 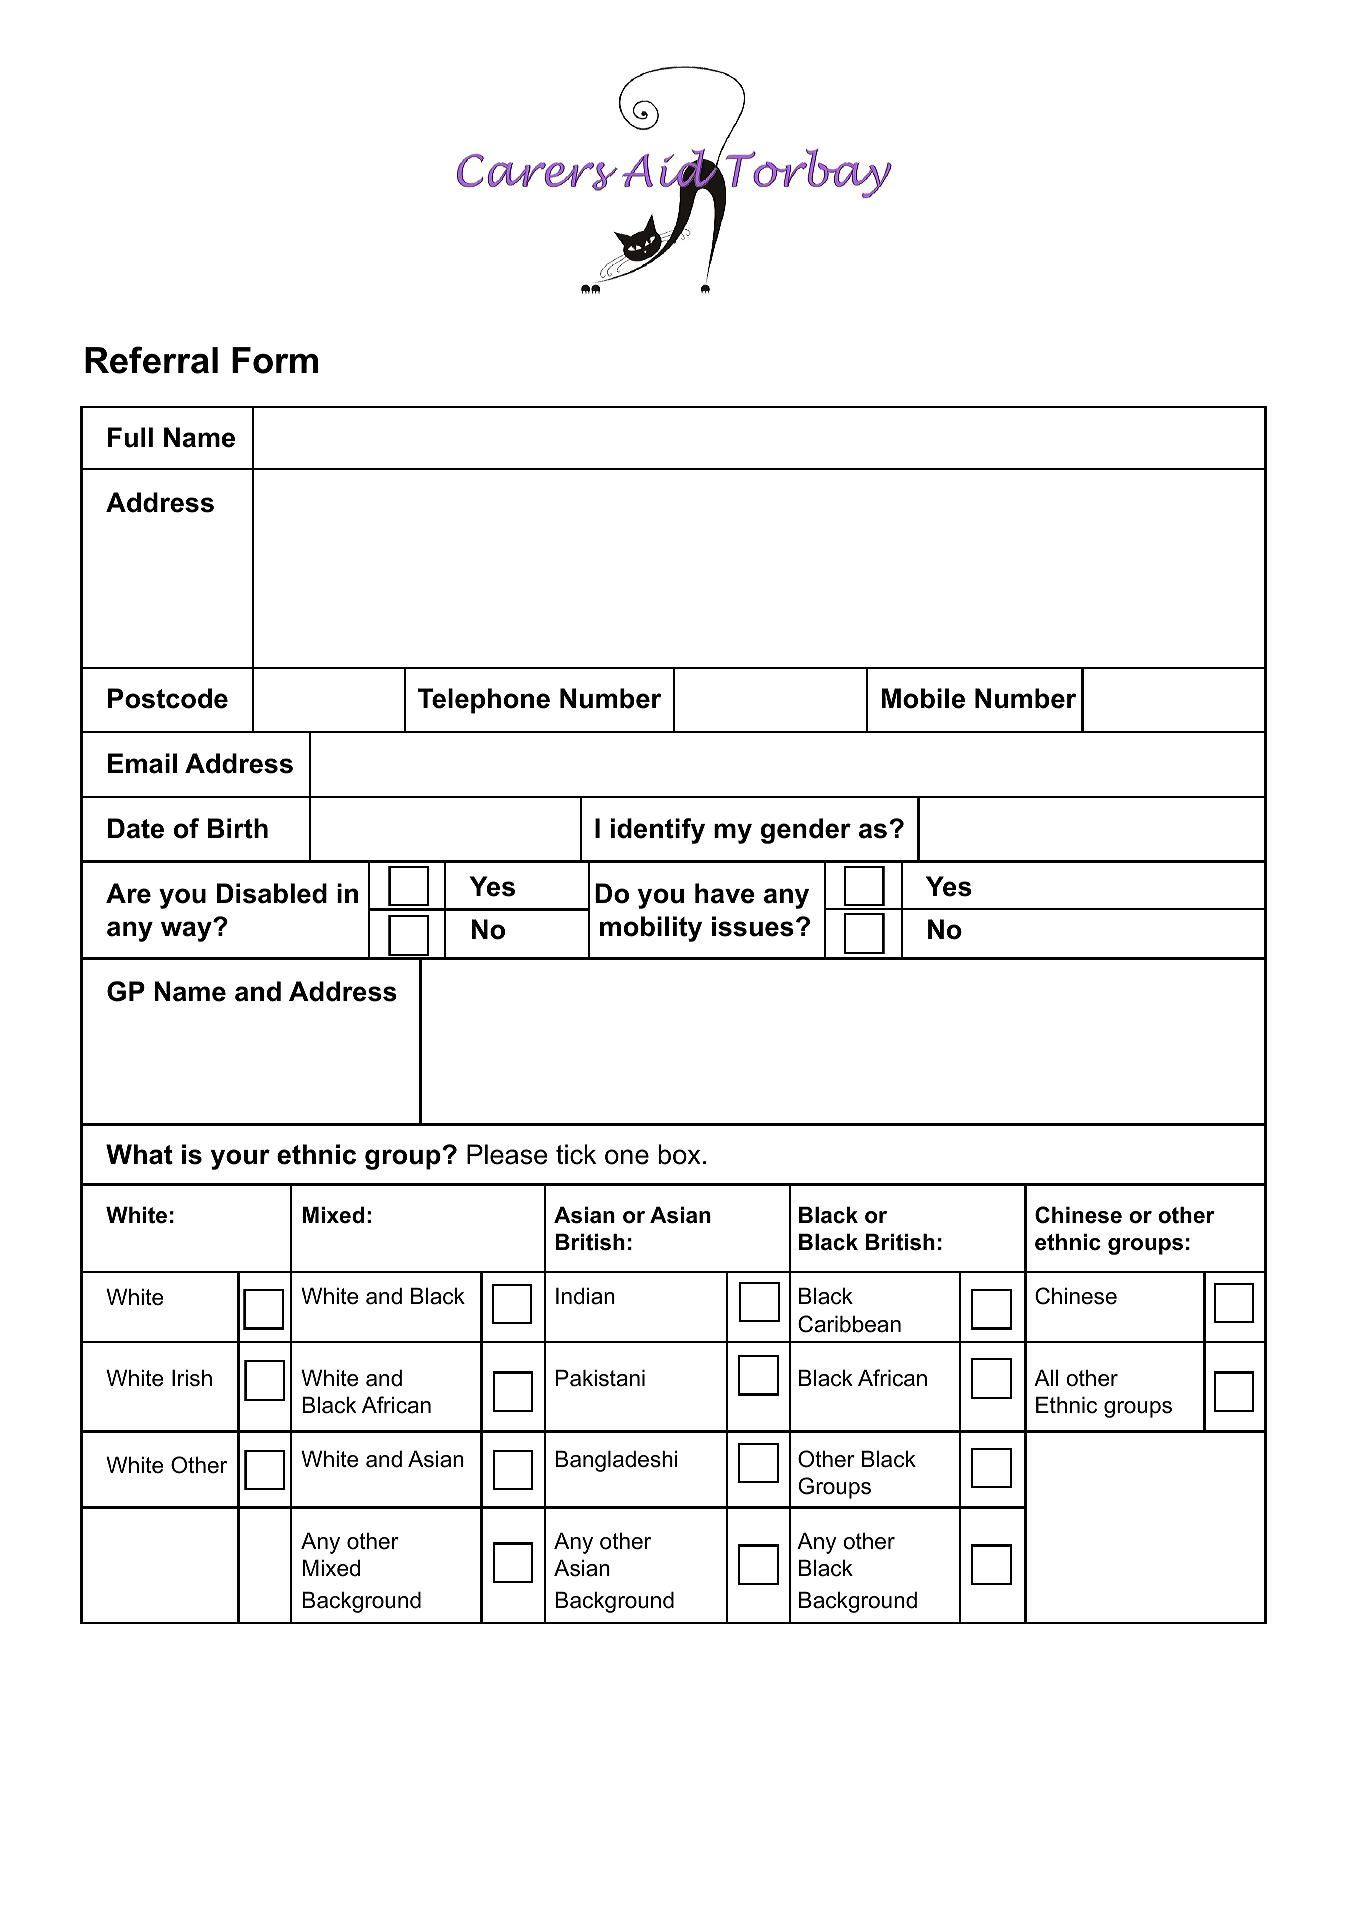 I want to click on Mobile, so click(x=923, y=698).
